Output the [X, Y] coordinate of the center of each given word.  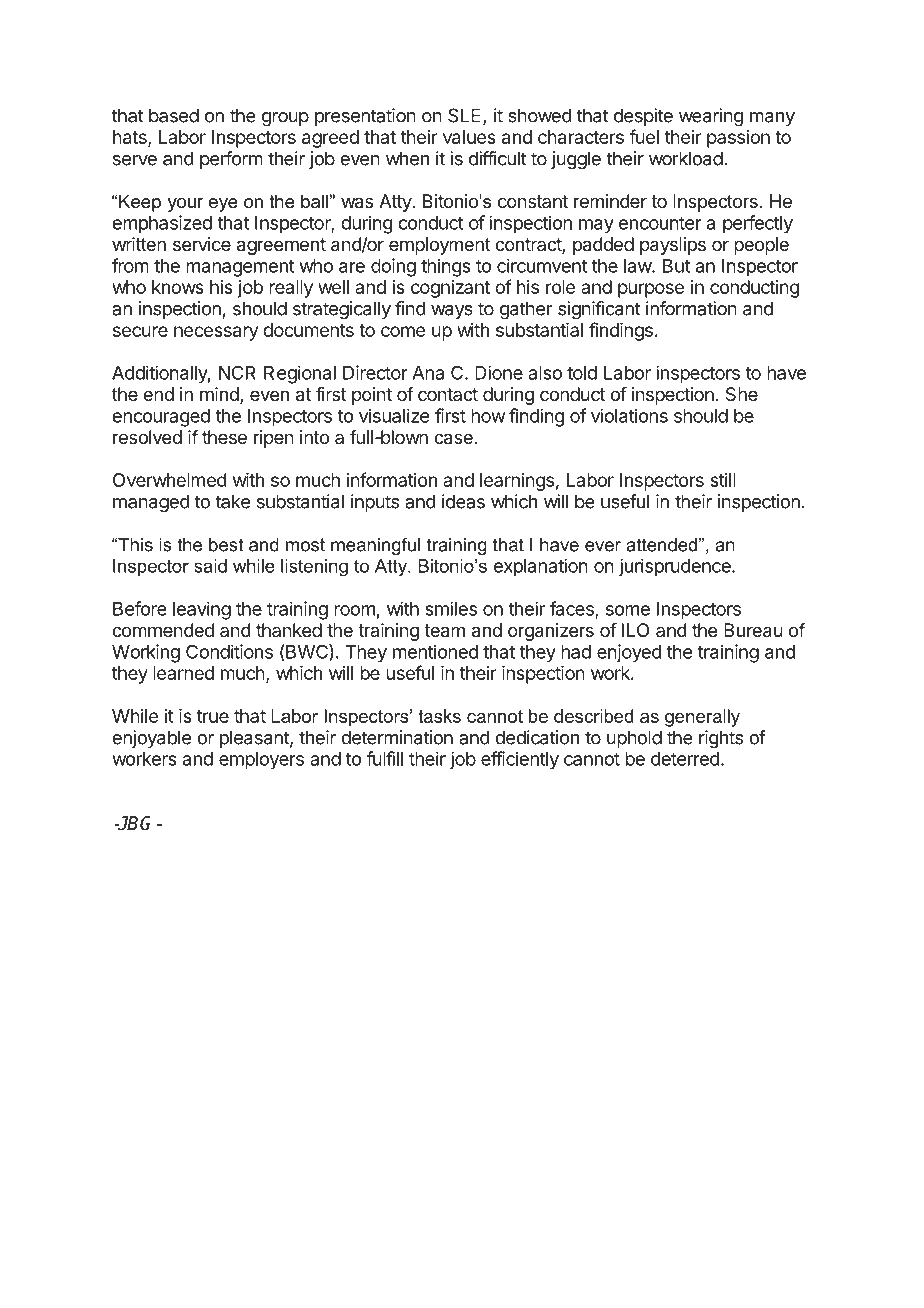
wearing [711, 117]
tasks [439, 716]
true [213, 716]
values [469, 137]
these [224, 437]
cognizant [450, 289]
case [453, 439]
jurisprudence [676, 567]
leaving [202, 610]
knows [178, 287]
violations [629, 415]
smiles [451, 608]
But [676, 266]
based [174, 115]
